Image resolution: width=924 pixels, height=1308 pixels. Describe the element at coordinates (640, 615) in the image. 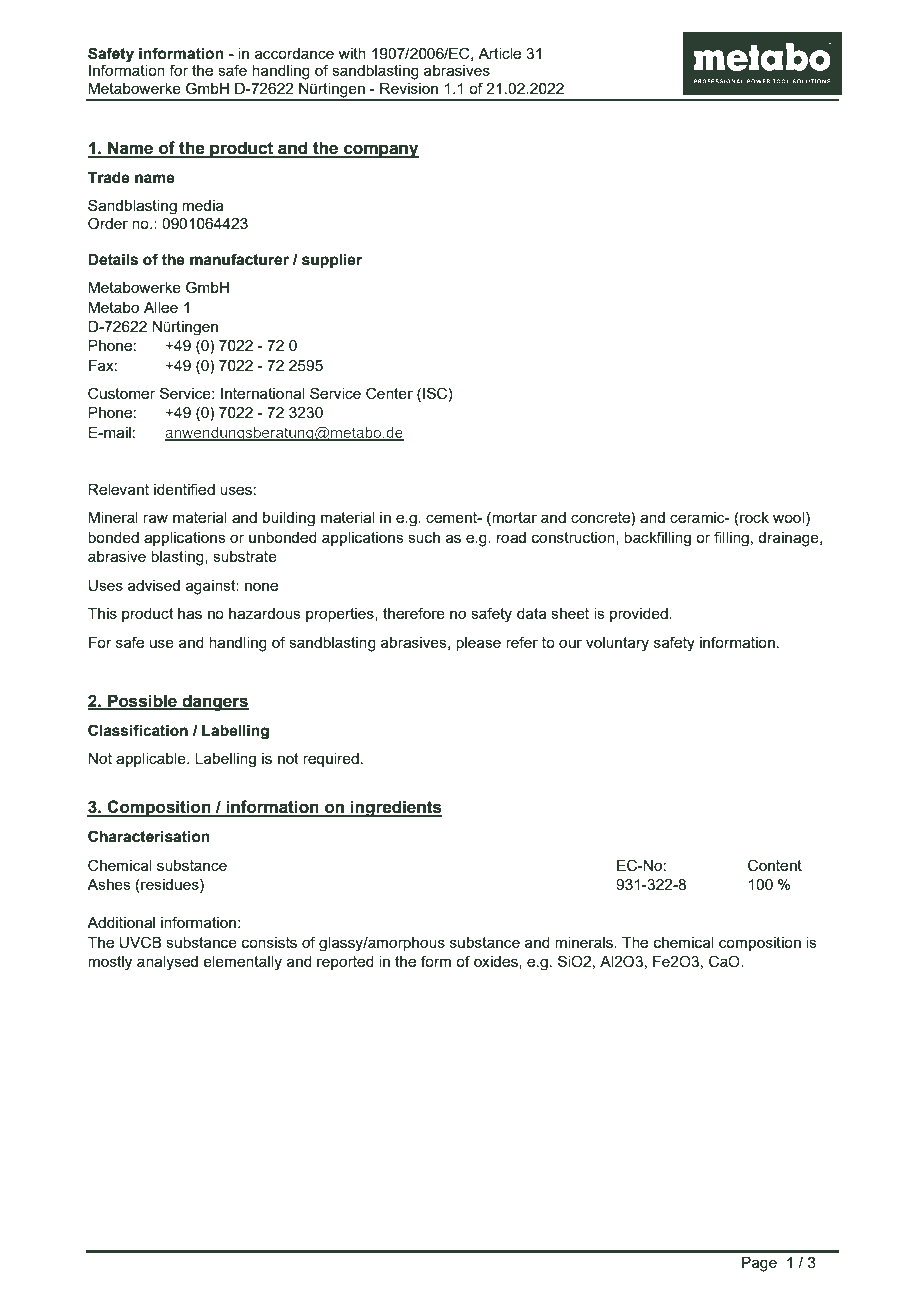

I see `provided` at that location.
